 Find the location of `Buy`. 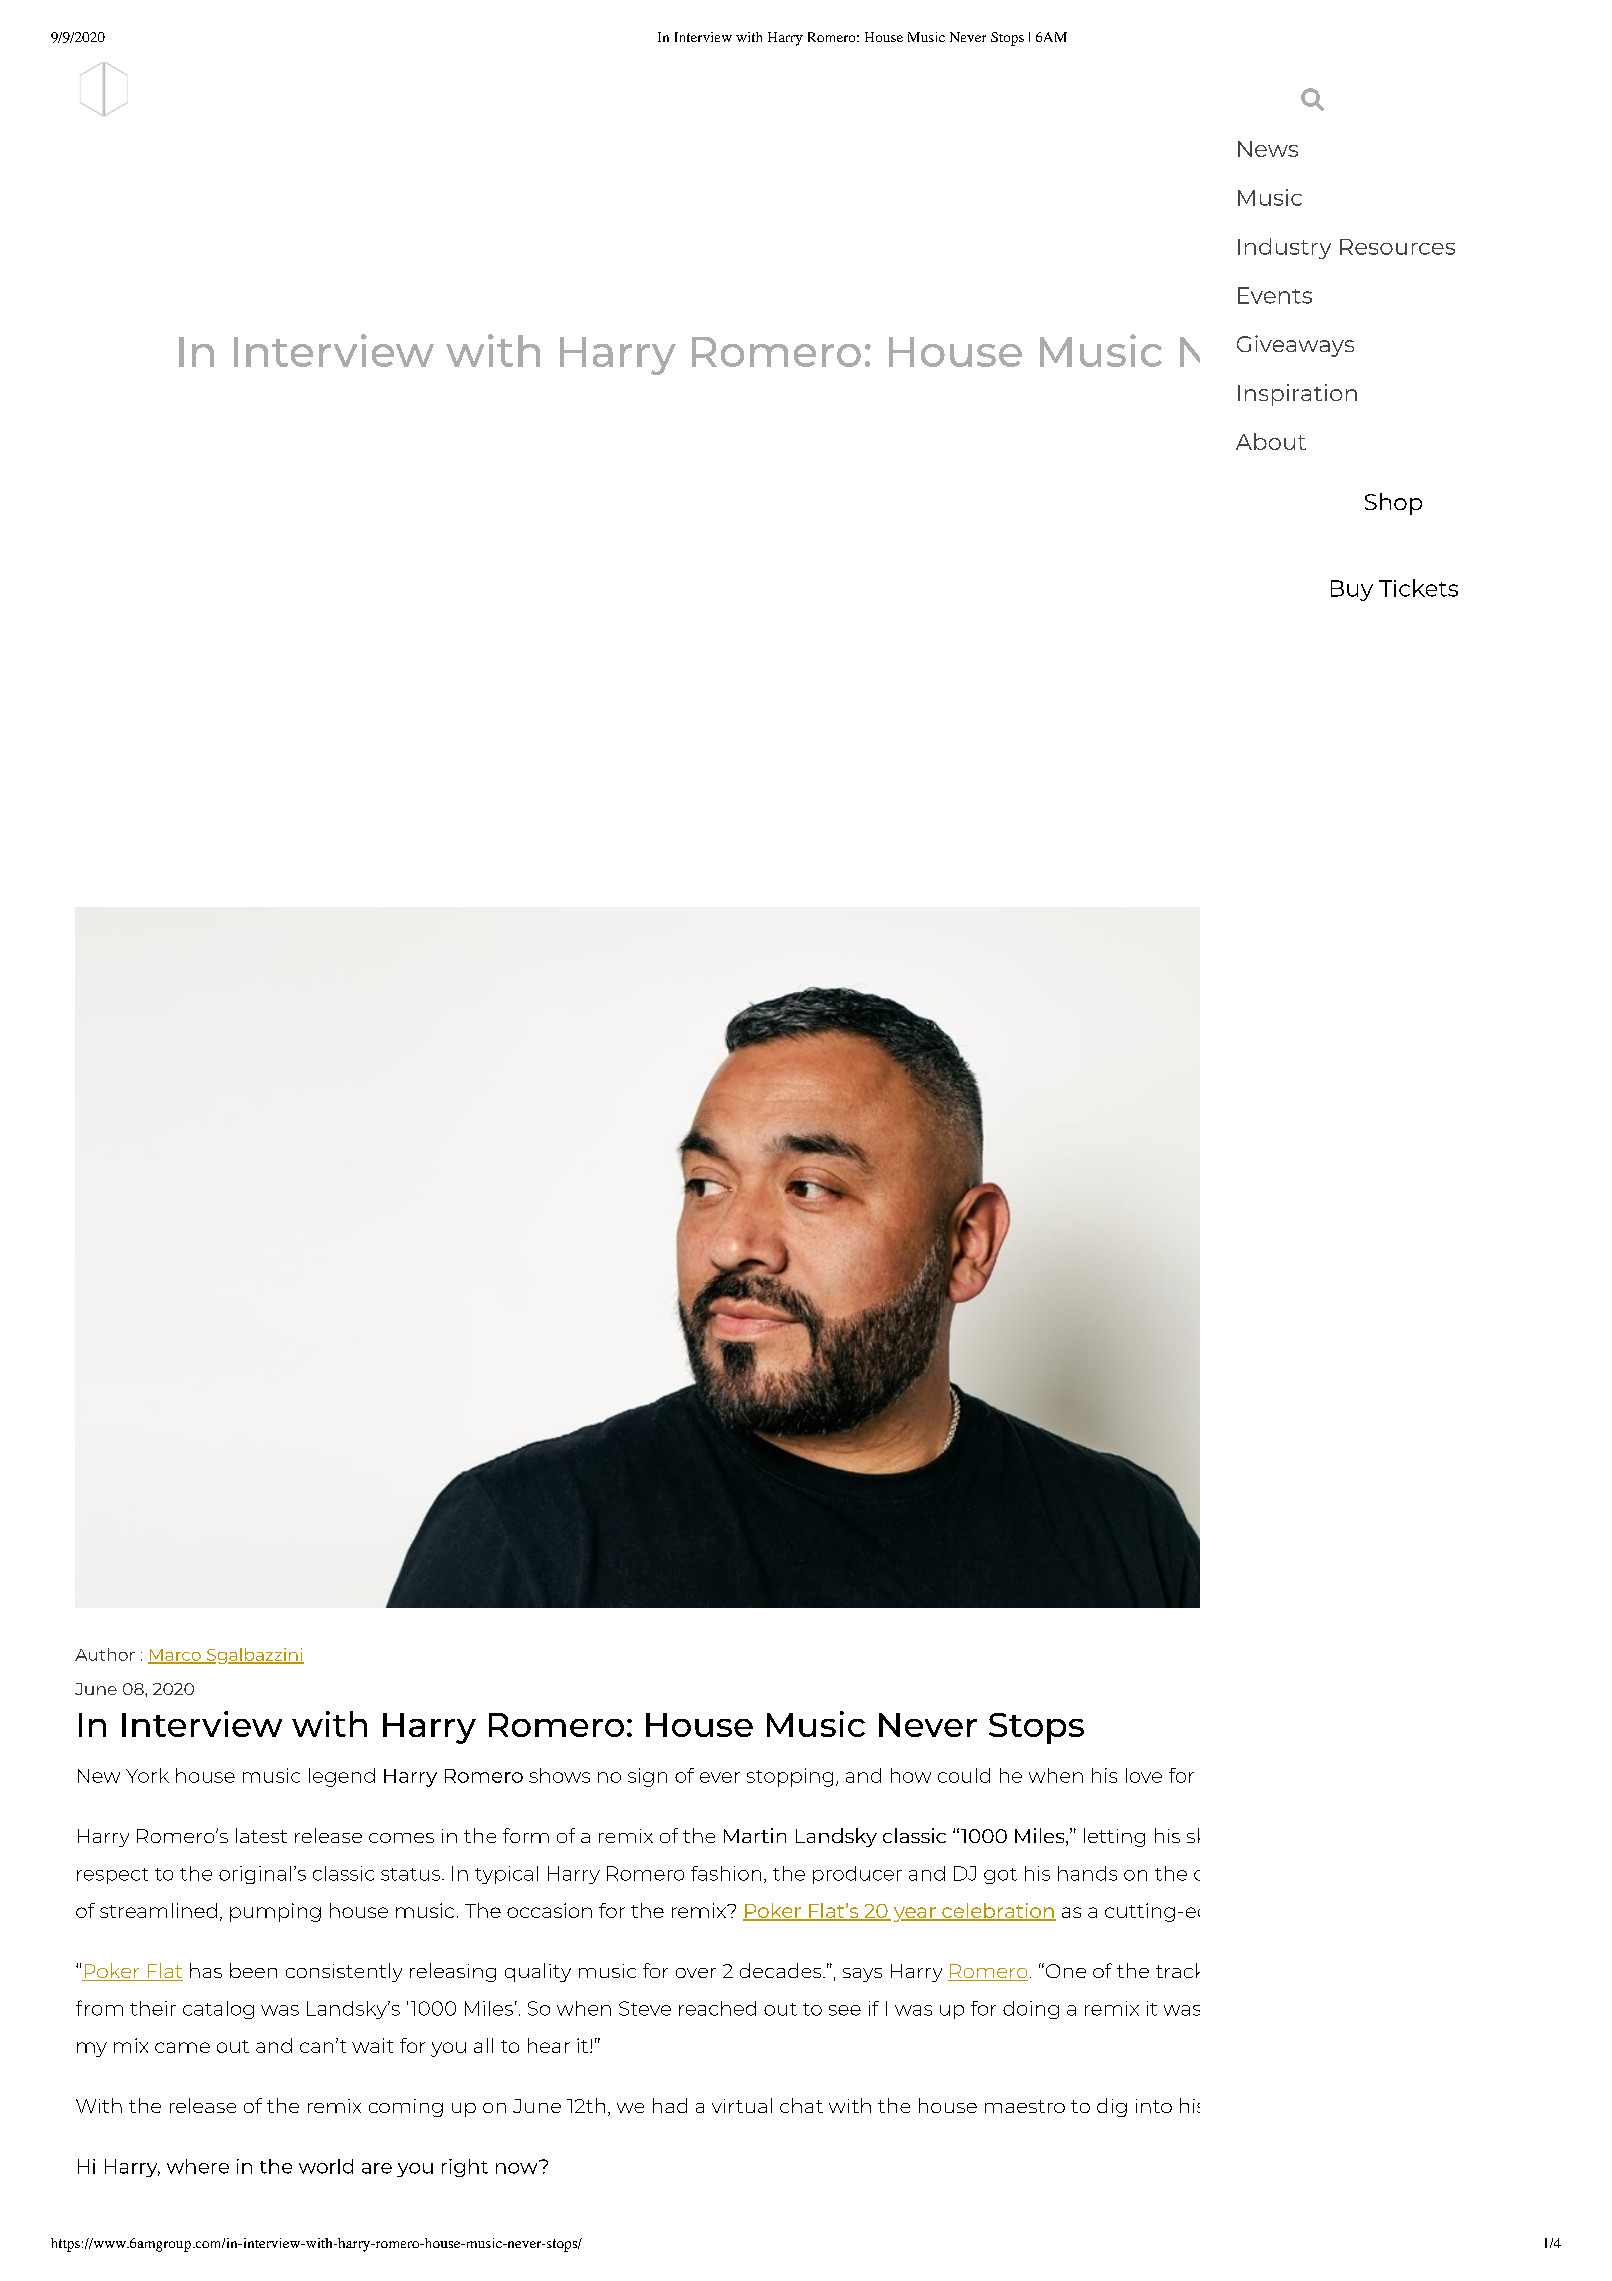

Buy is located at coordinates (1352, 590).
